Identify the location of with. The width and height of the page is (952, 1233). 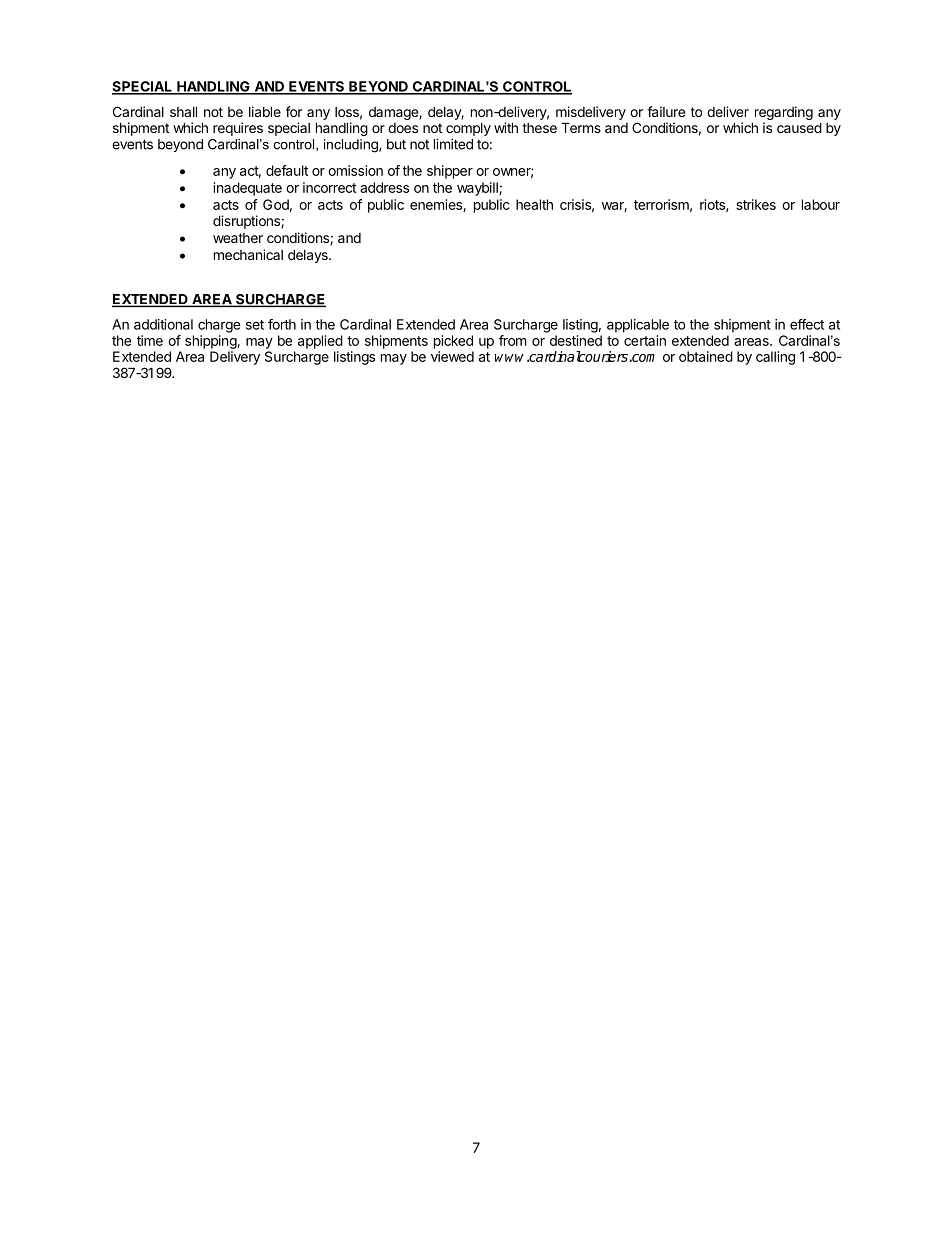
(506, 127).
